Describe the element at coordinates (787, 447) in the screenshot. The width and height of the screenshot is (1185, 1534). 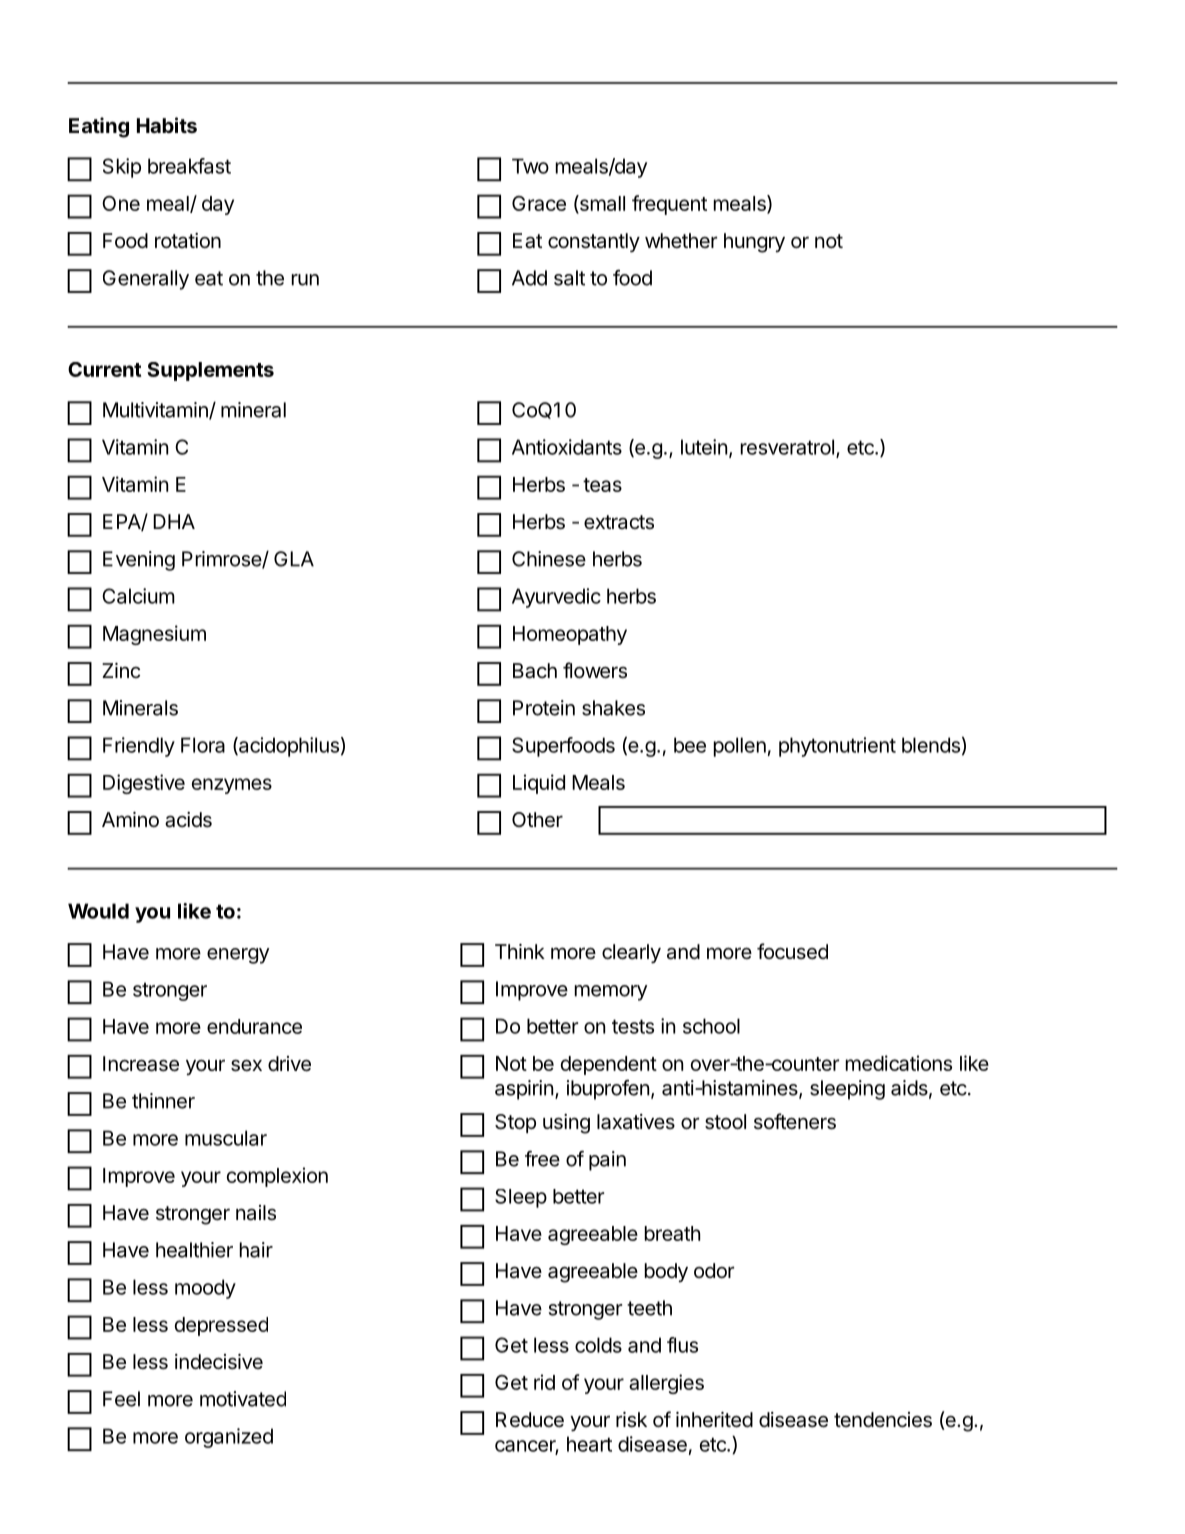
I see `resveratrol` at that location.
